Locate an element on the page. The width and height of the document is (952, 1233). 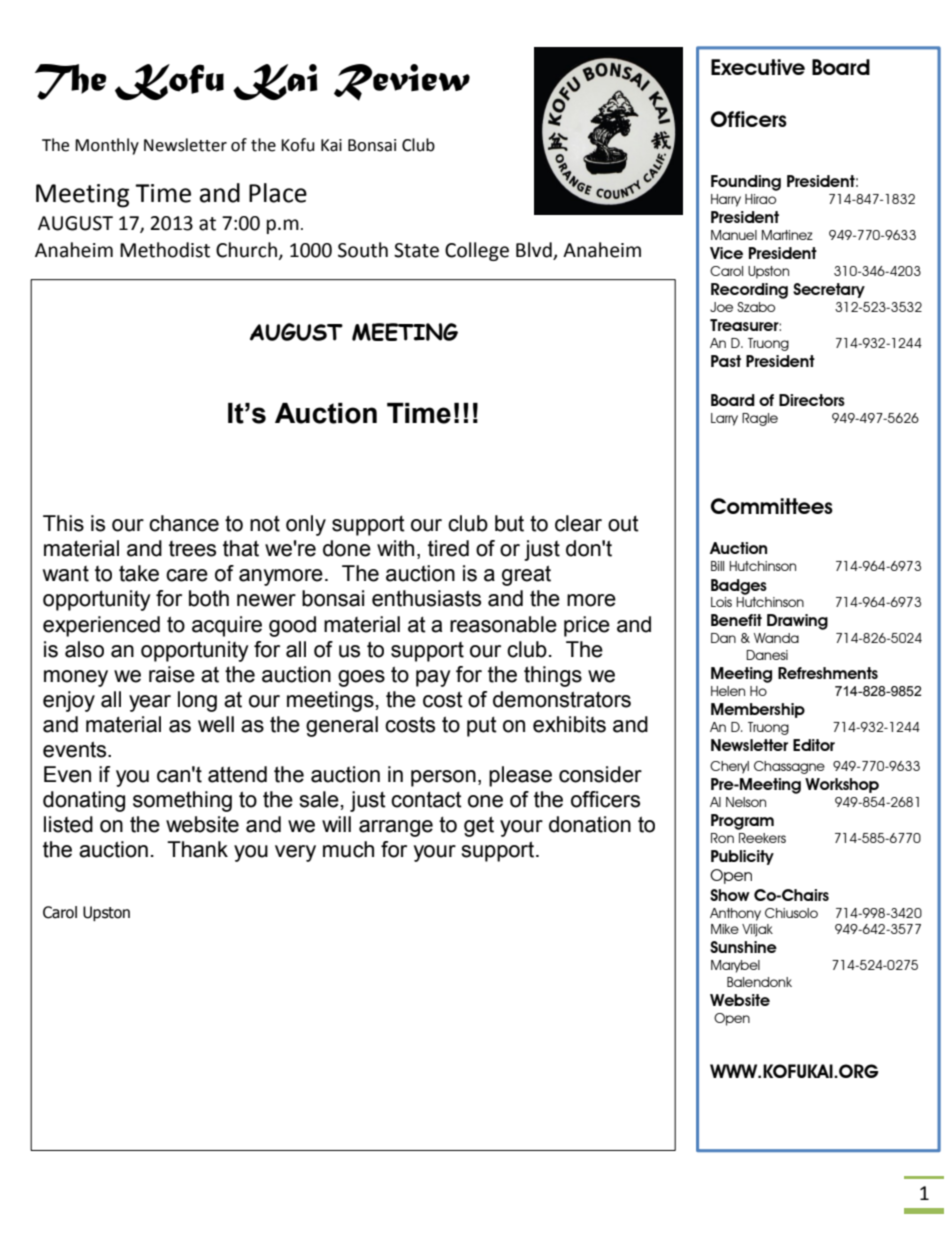
Monthly is located at coordinates (107, 146).
